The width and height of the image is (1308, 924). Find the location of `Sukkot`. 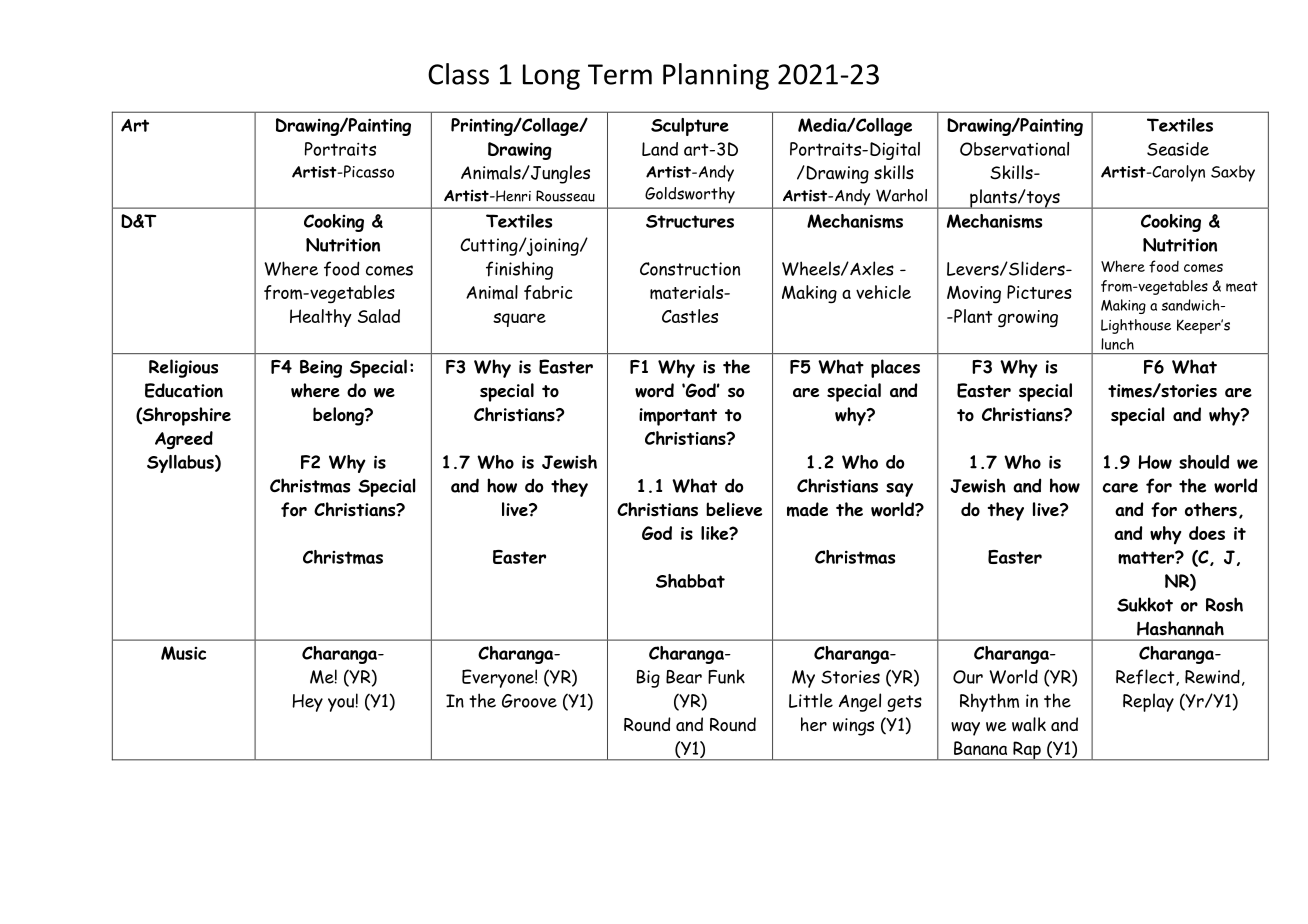

Sukkot is located at coordinates (1145, 604).
